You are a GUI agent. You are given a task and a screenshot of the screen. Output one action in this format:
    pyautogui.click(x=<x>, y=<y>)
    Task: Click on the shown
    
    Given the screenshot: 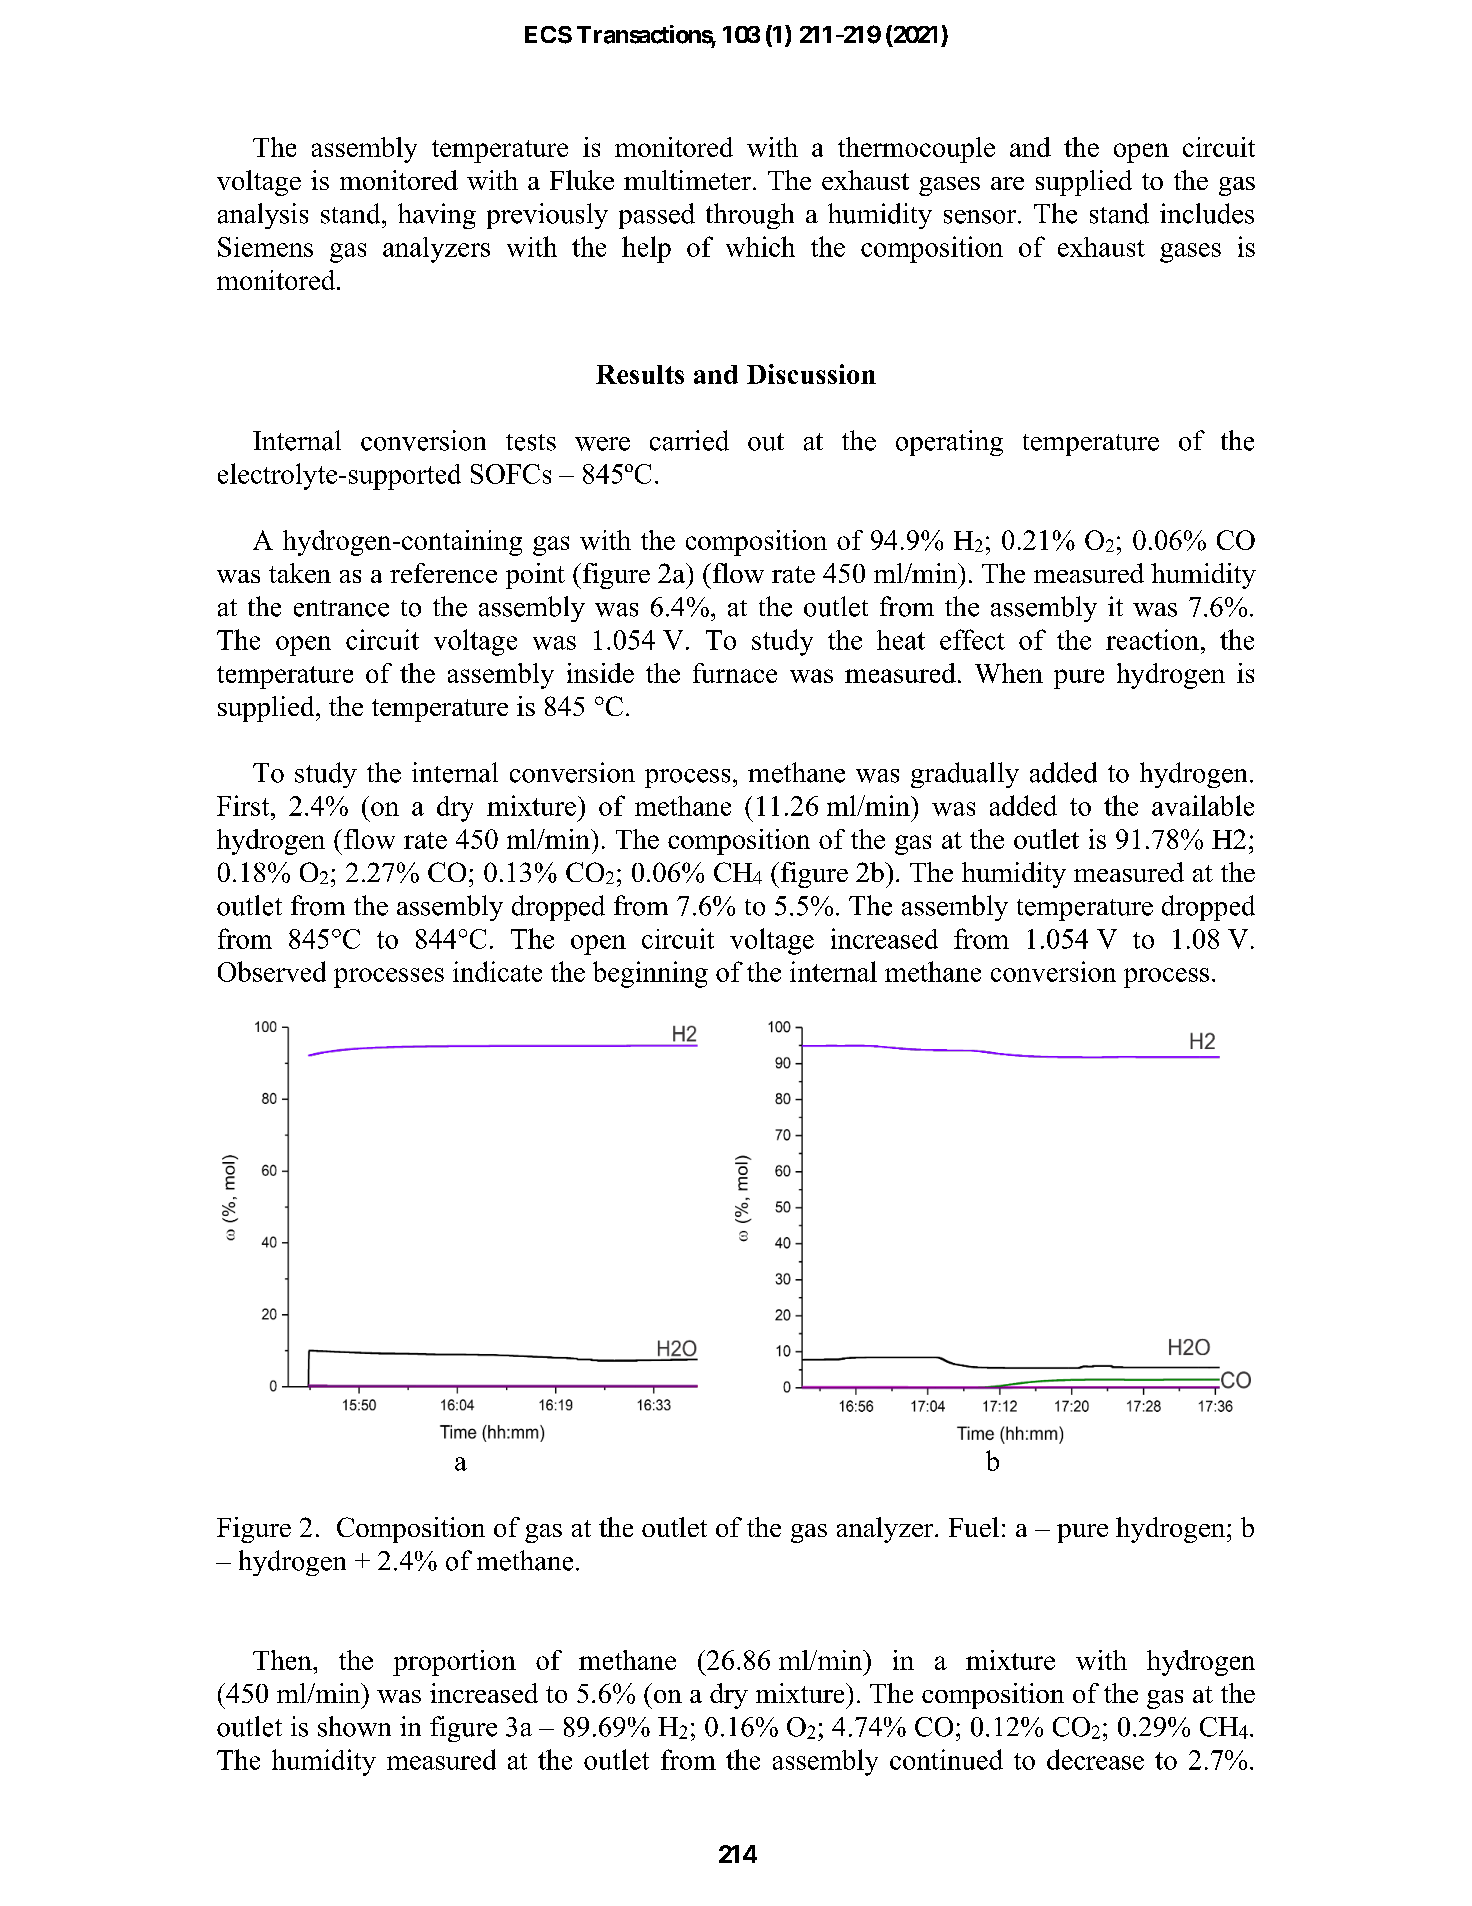 What is the action you would take?
    pyautogui.click(x=354, y=1726)
